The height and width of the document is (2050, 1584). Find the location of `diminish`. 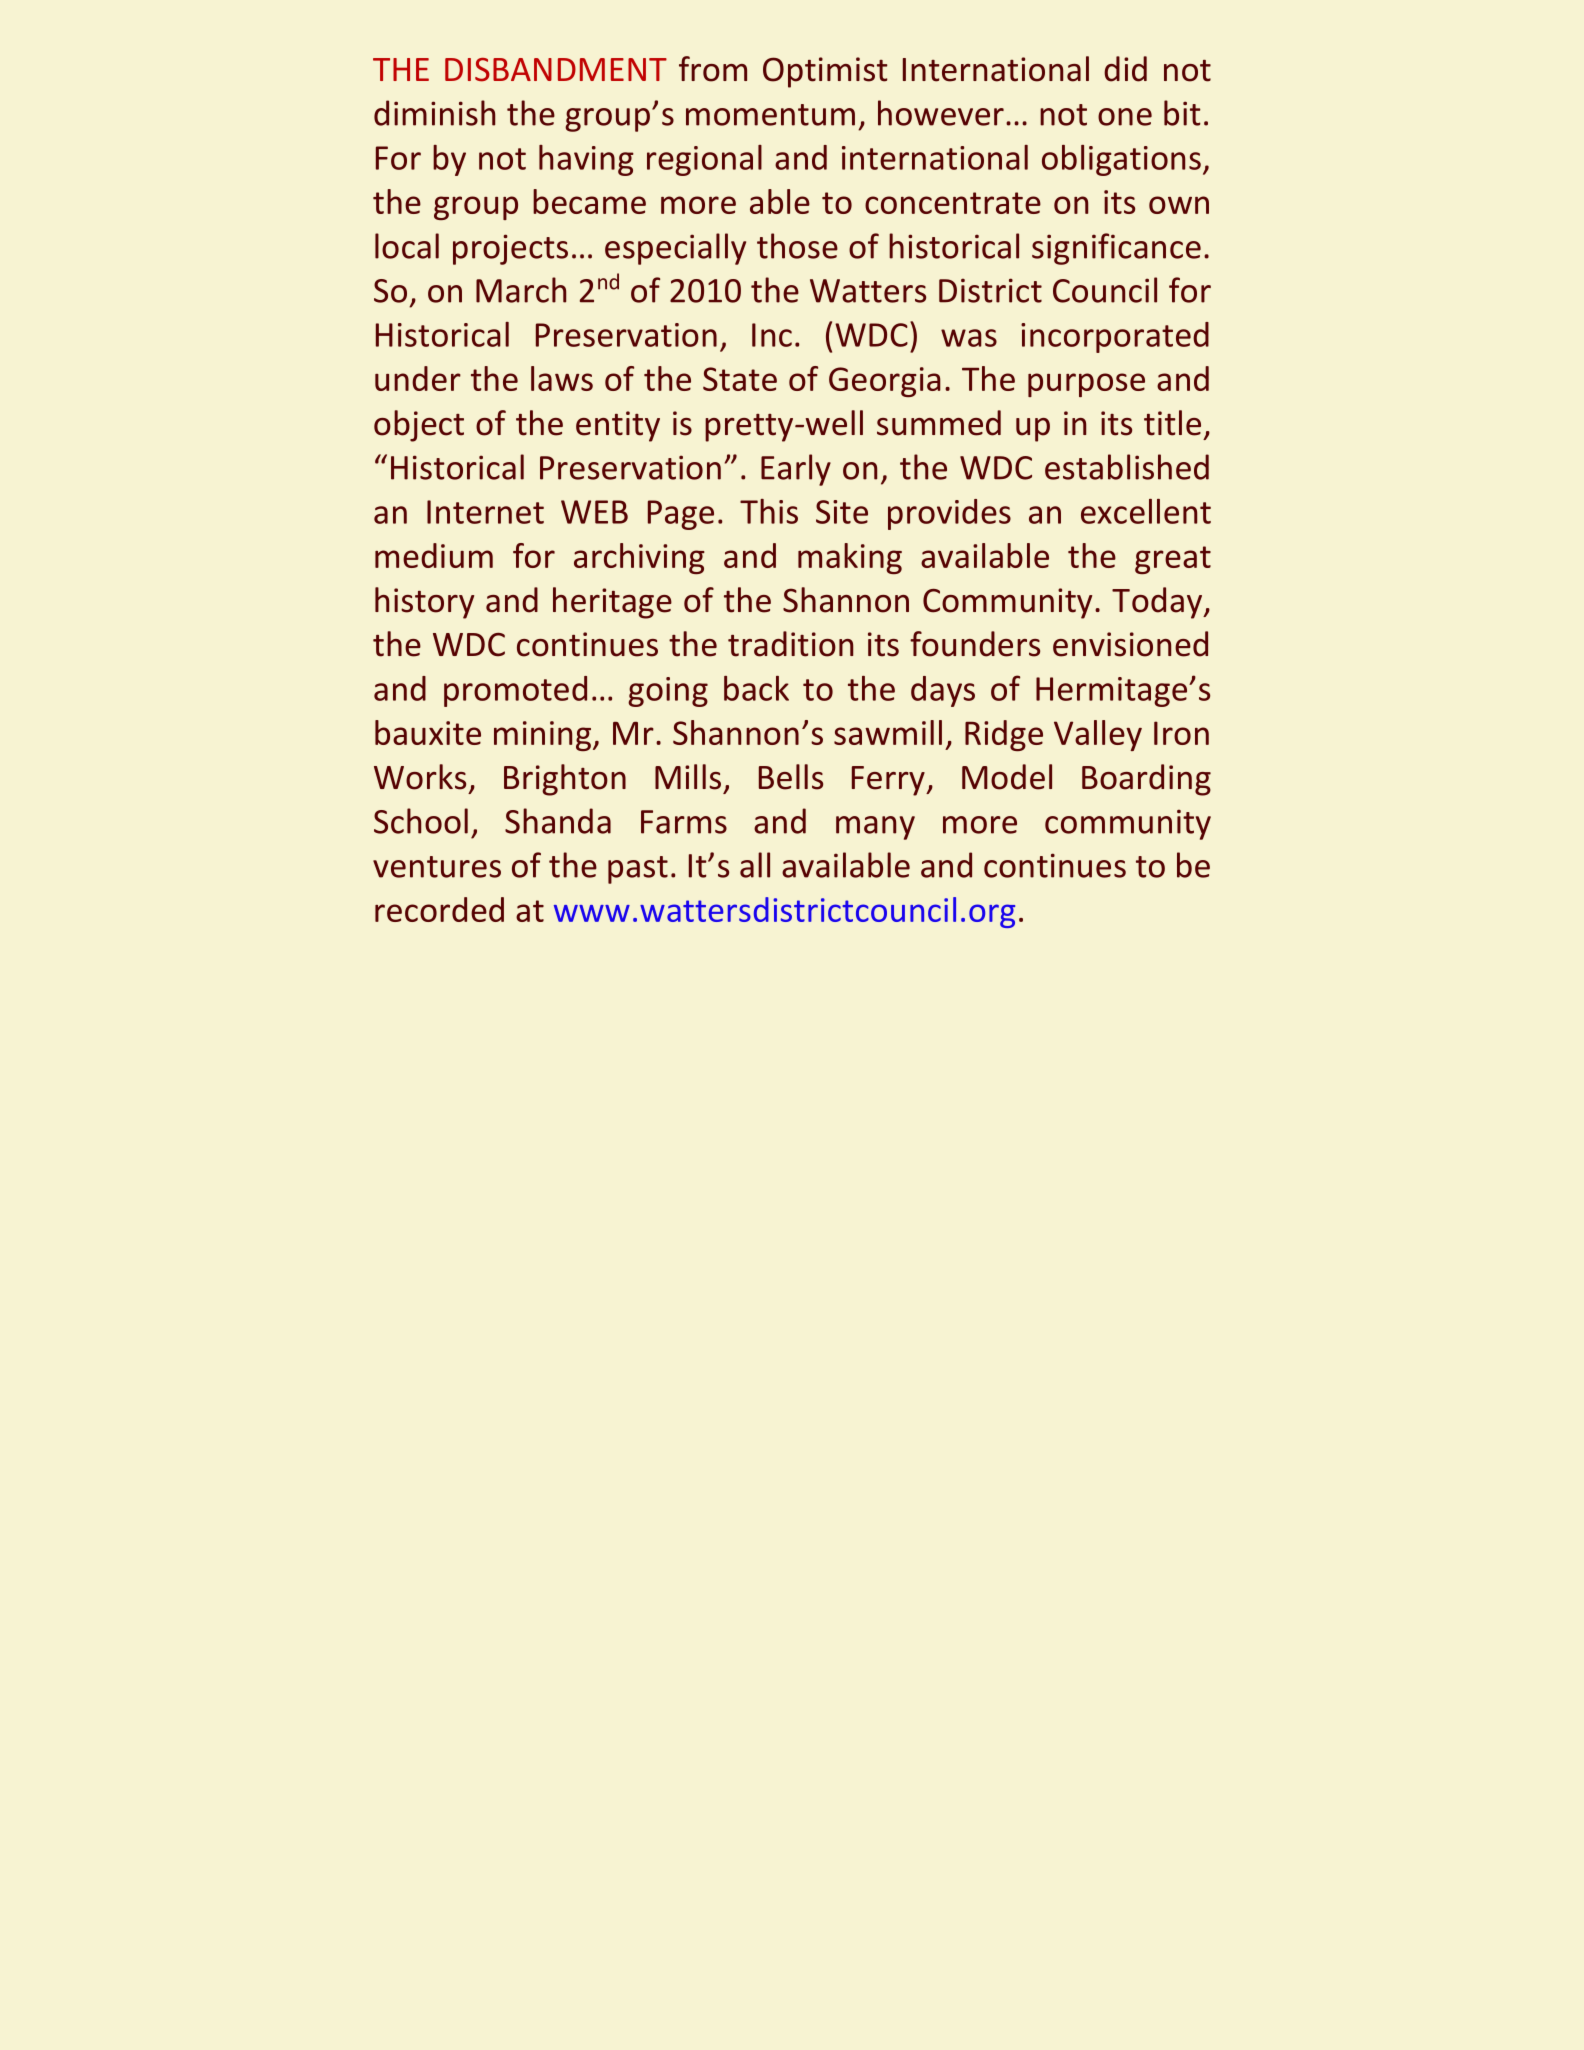

diminish is located at coordinates (434, 113).
